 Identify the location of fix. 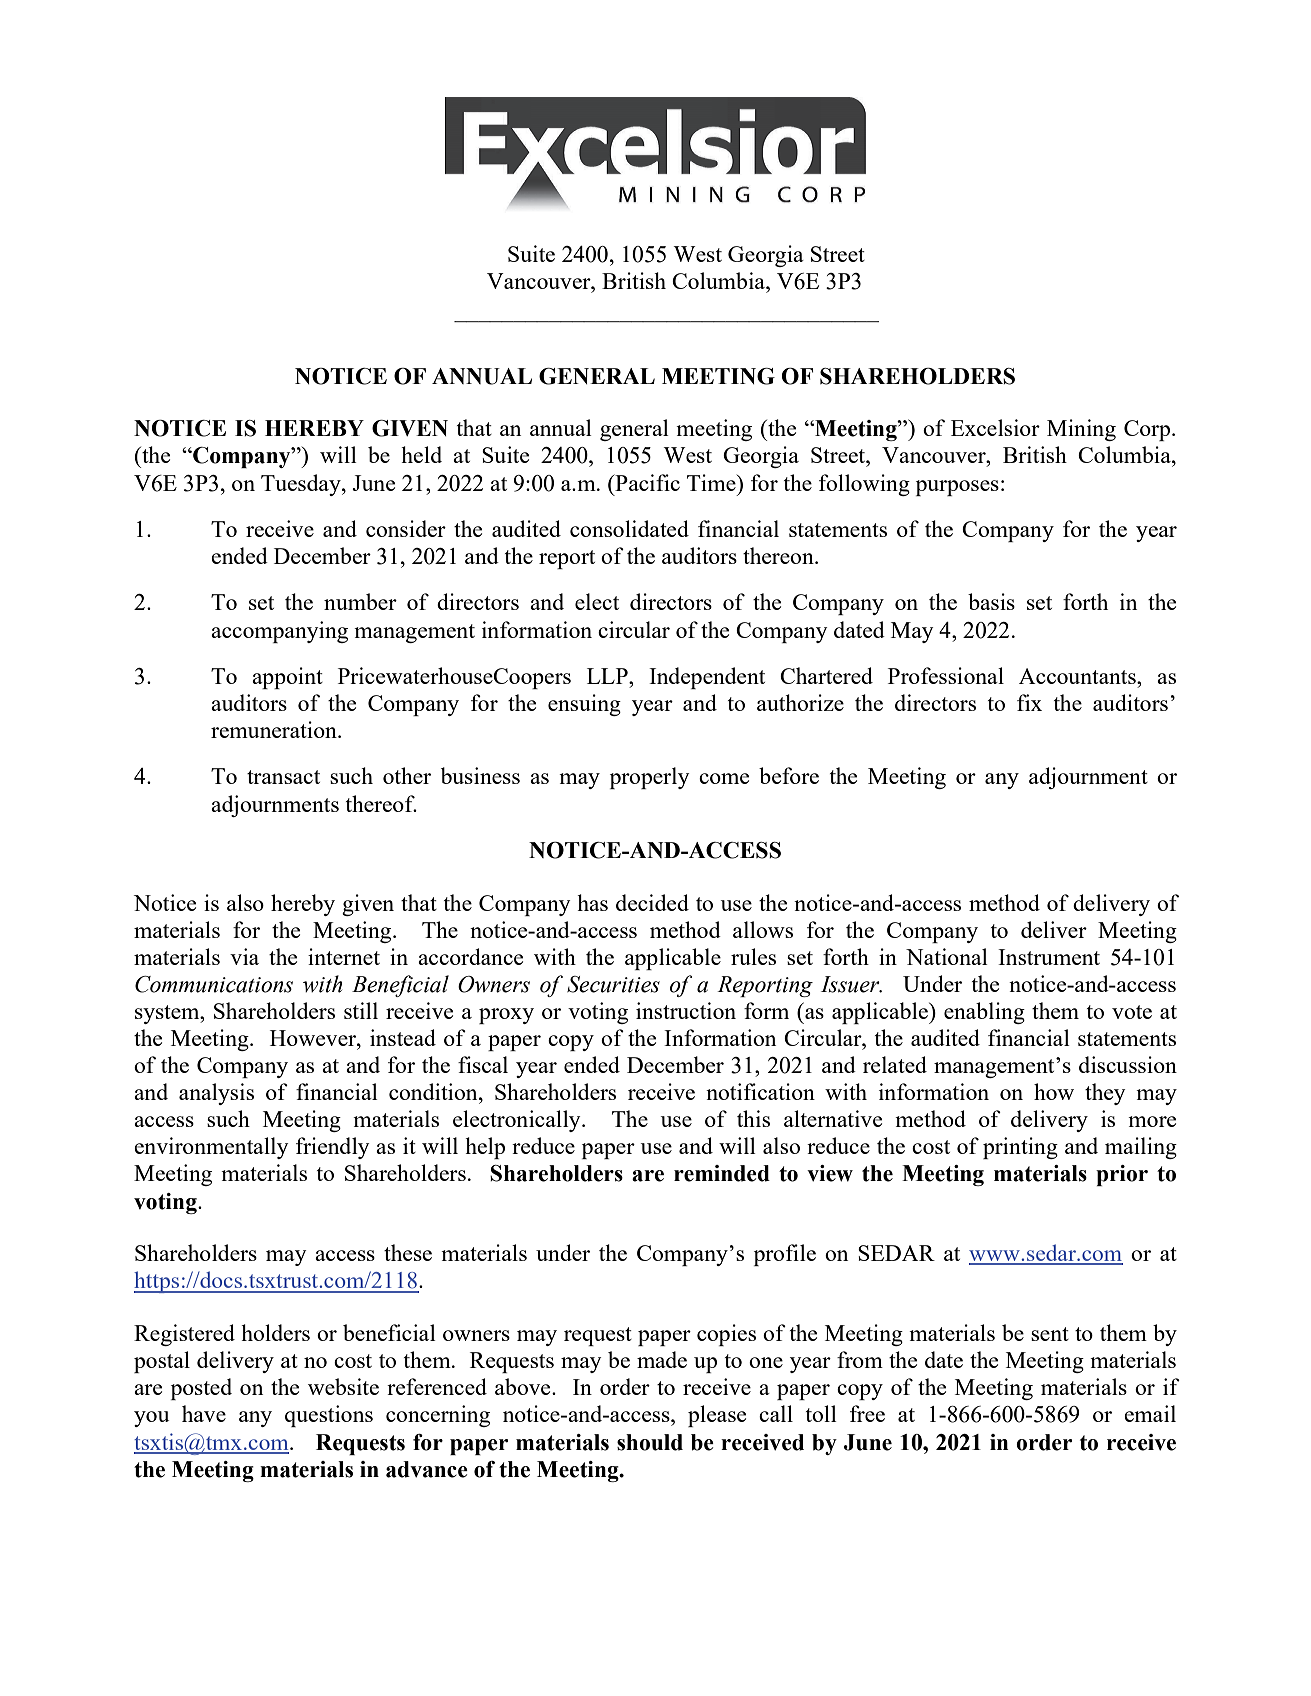
(1029, 702).
